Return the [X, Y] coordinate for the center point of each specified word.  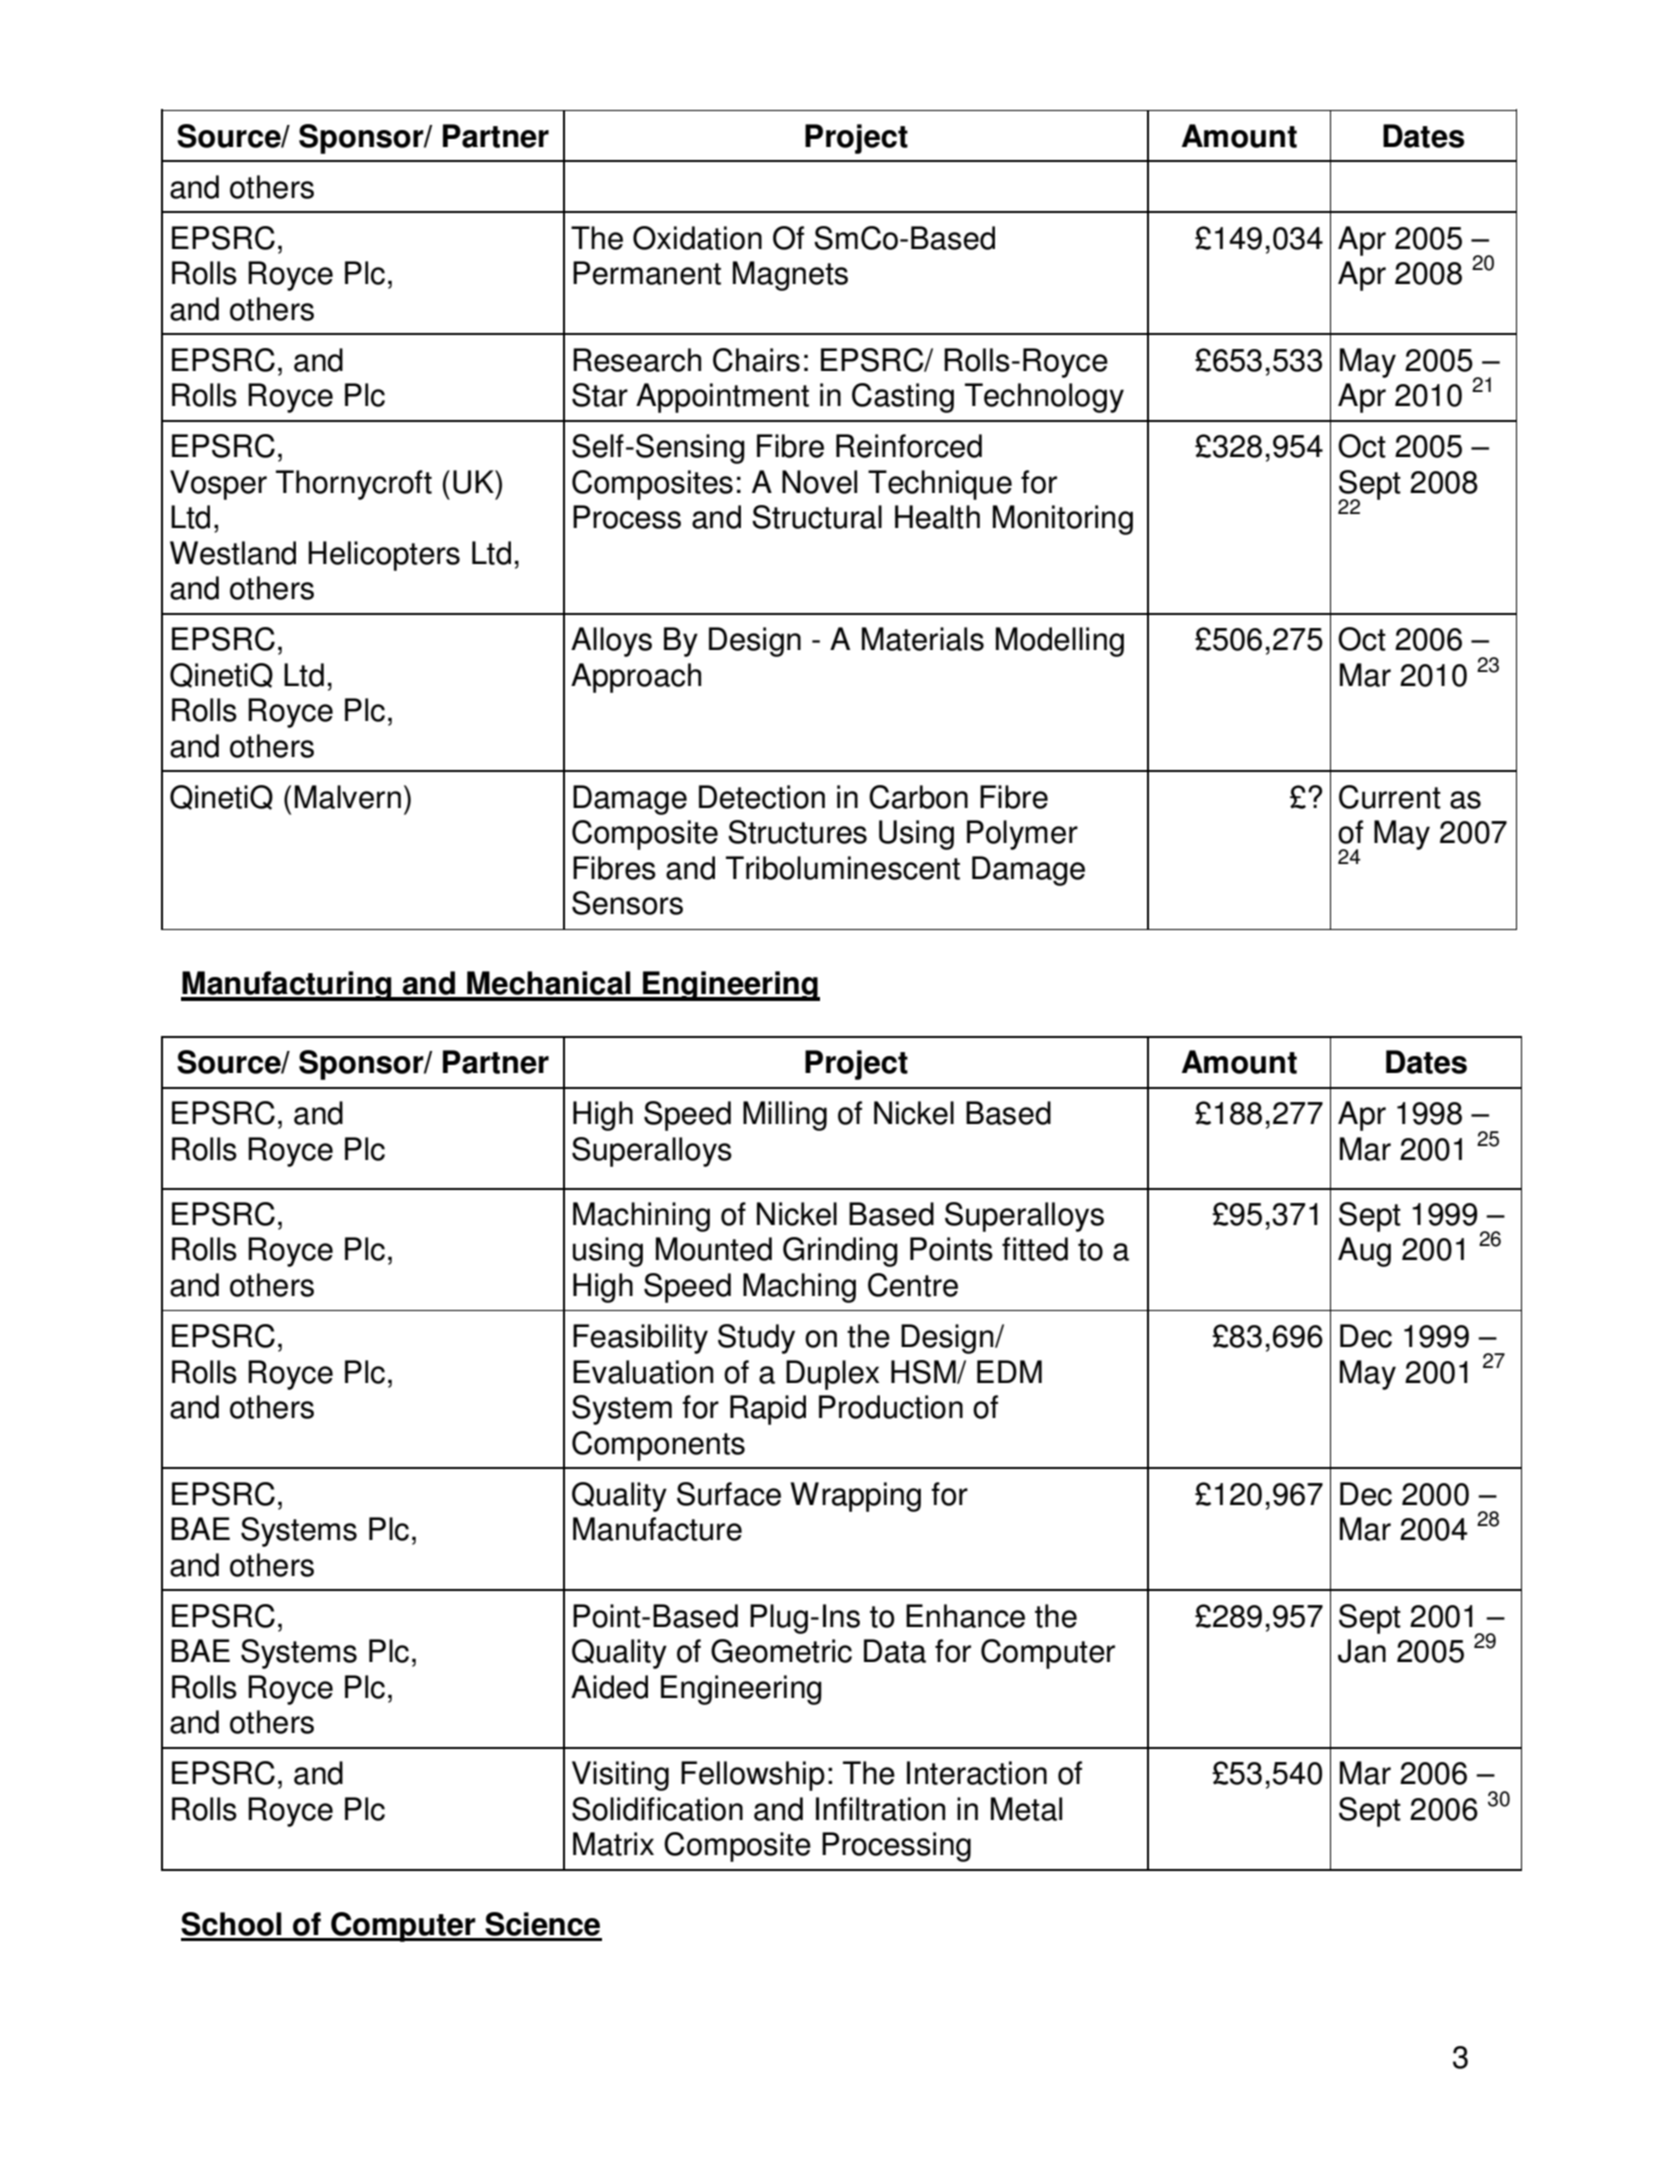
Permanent [647, 273]
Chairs [756, 360]
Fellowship [753, 1776]
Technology [1044, 398]
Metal [1026, 1809]
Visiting [620, 1776]
